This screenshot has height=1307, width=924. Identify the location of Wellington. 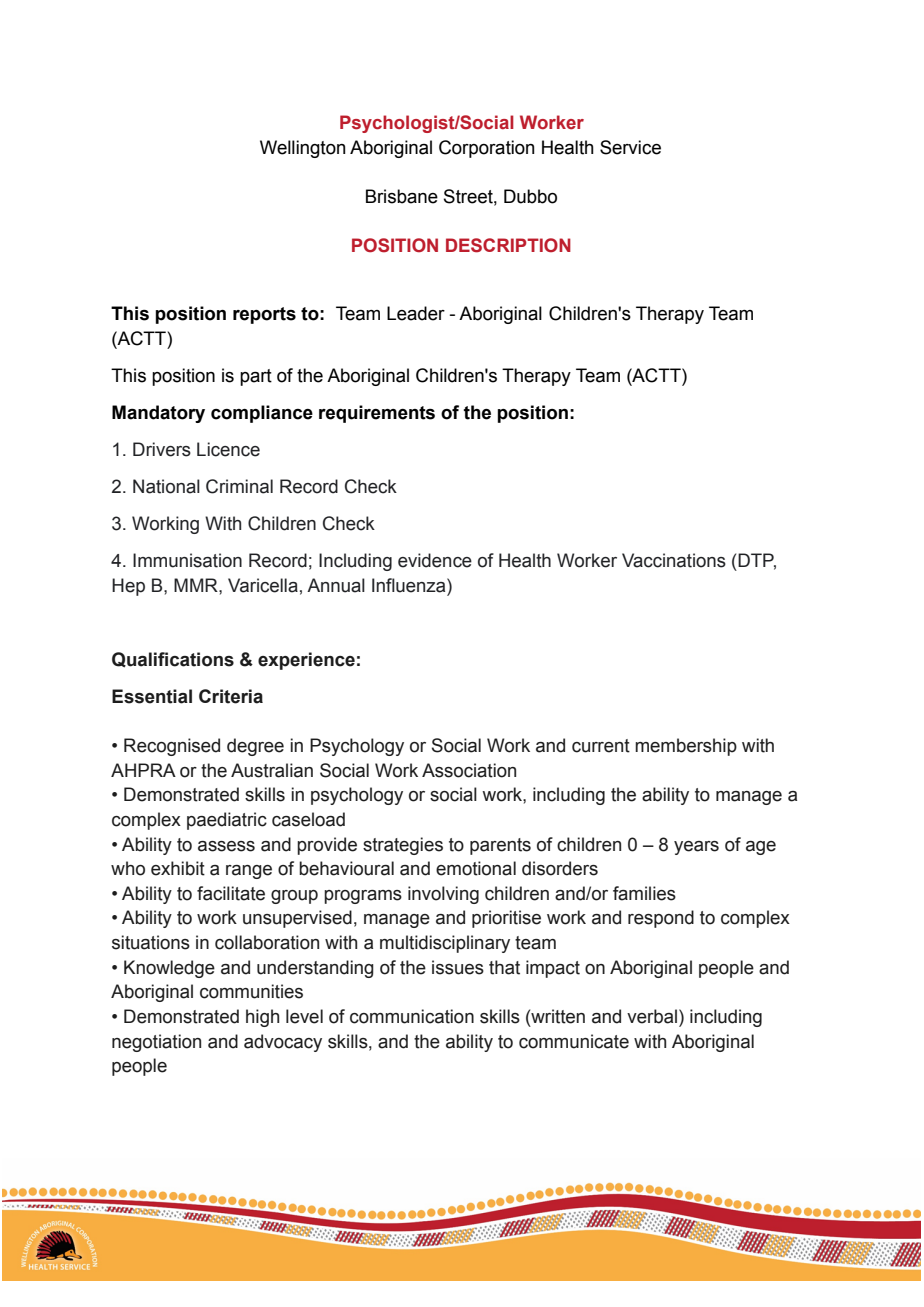
(302, 149).
